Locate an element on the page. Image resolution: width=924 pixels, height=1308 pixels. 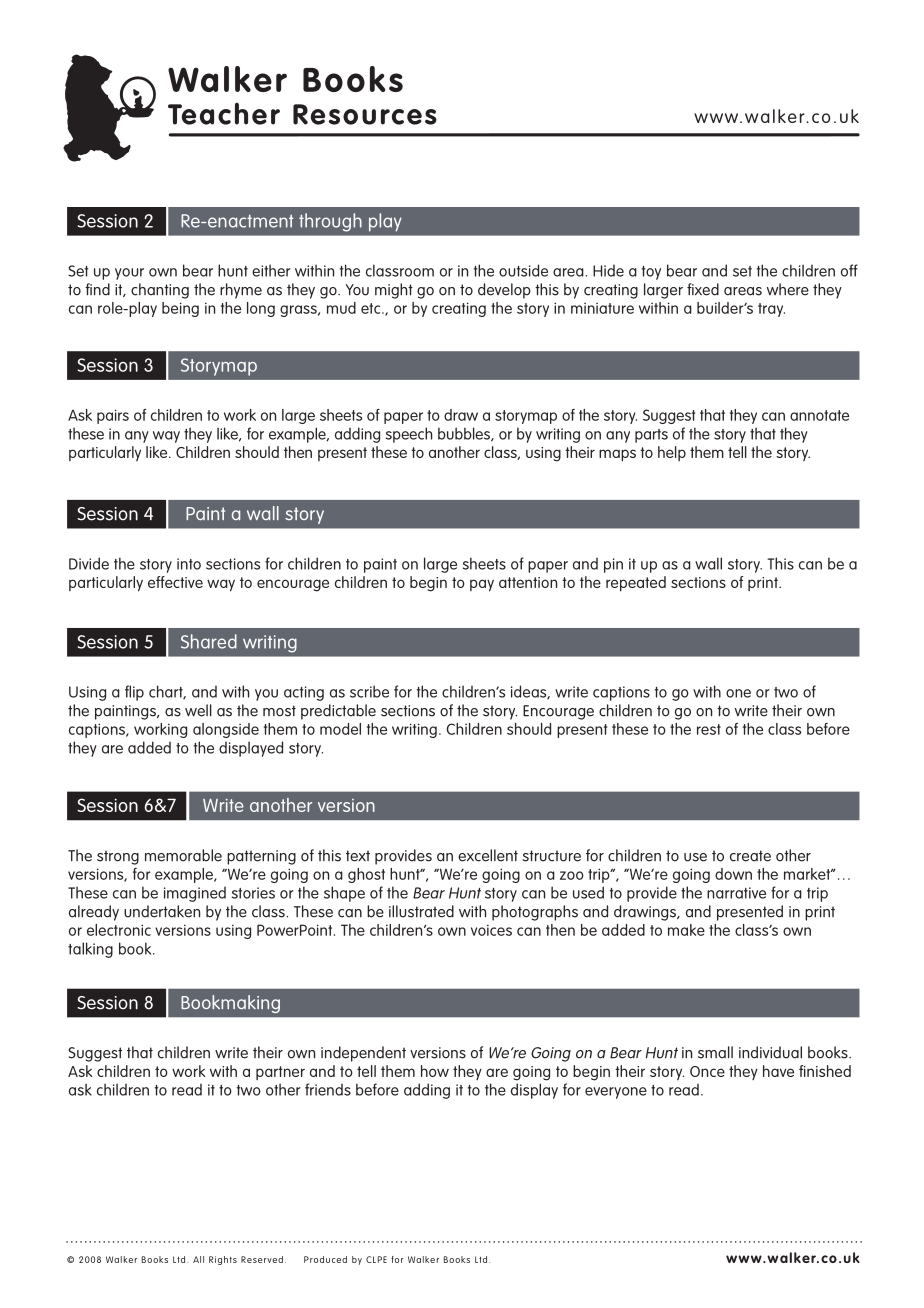
outside is located at coordinates (523, 270).
